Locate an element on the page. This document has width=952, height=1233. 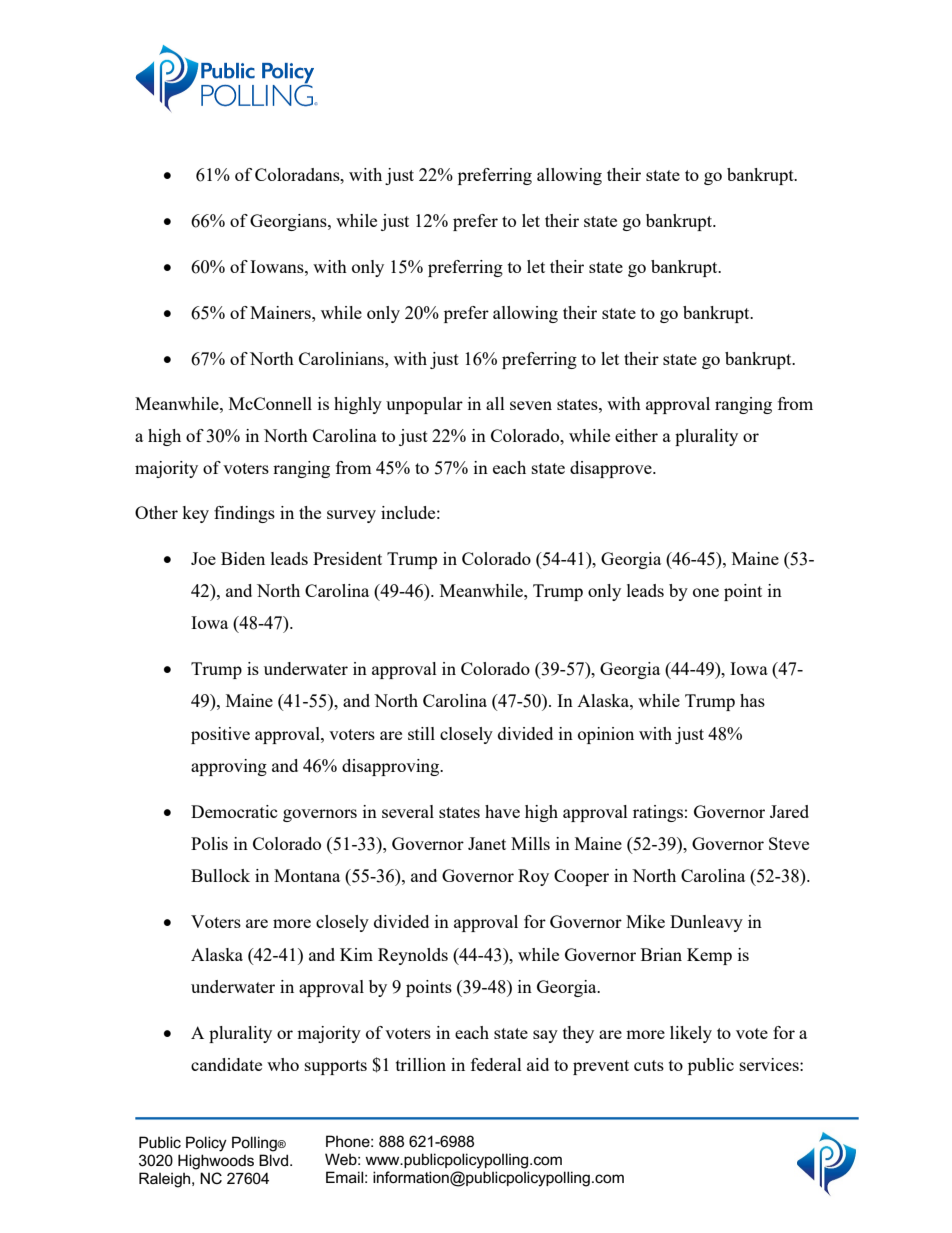
President is located at coordinates (347, 558).
